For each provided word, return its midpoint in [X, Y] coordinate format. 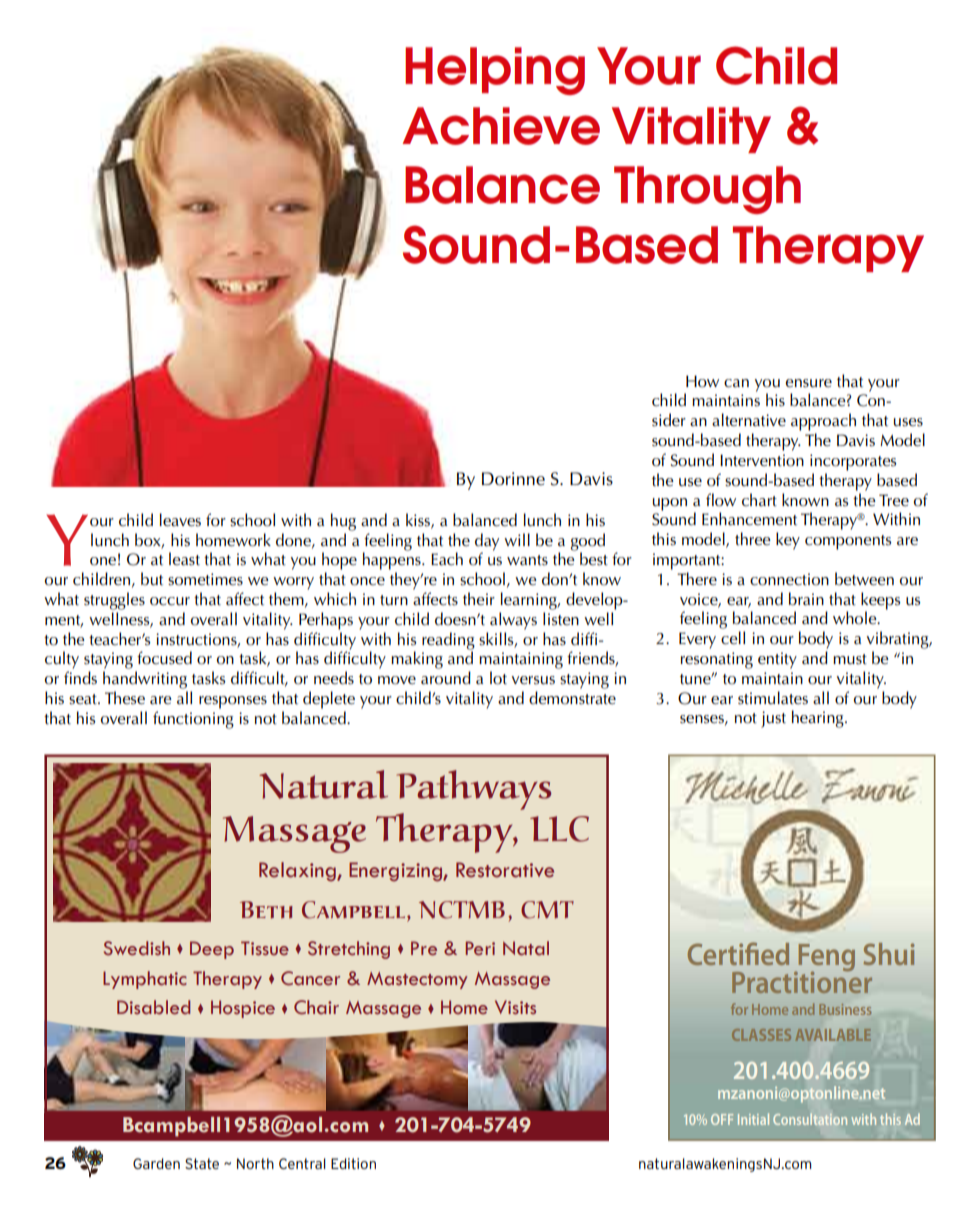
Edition [353, 1163]
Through [707, 190]
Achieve [501, 126]
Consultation [810, 1119]
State [202, 1163]
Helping [495, 71]
